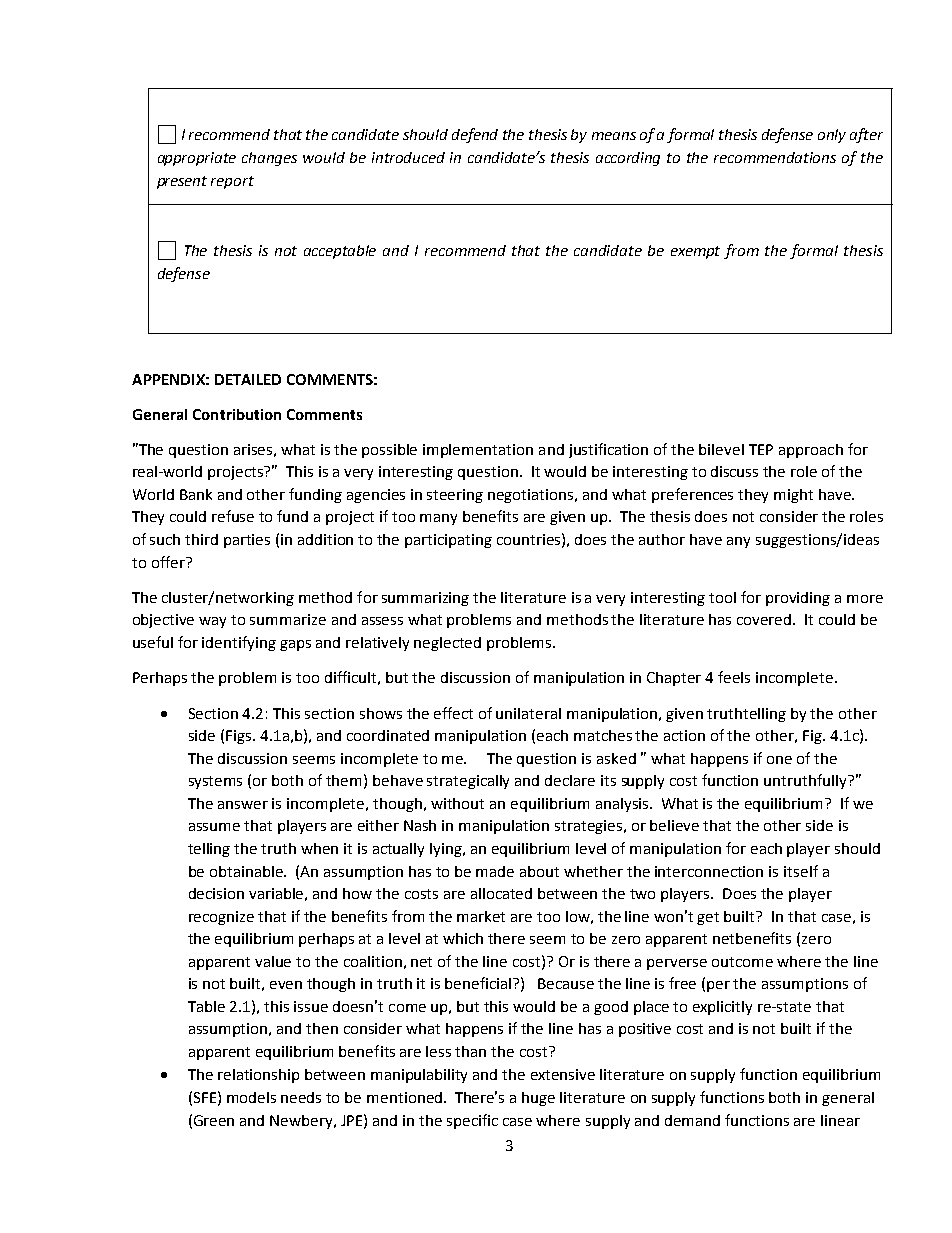  Describe the element at coordinates (196, 494) in the image. I see `Bank` at that location.
